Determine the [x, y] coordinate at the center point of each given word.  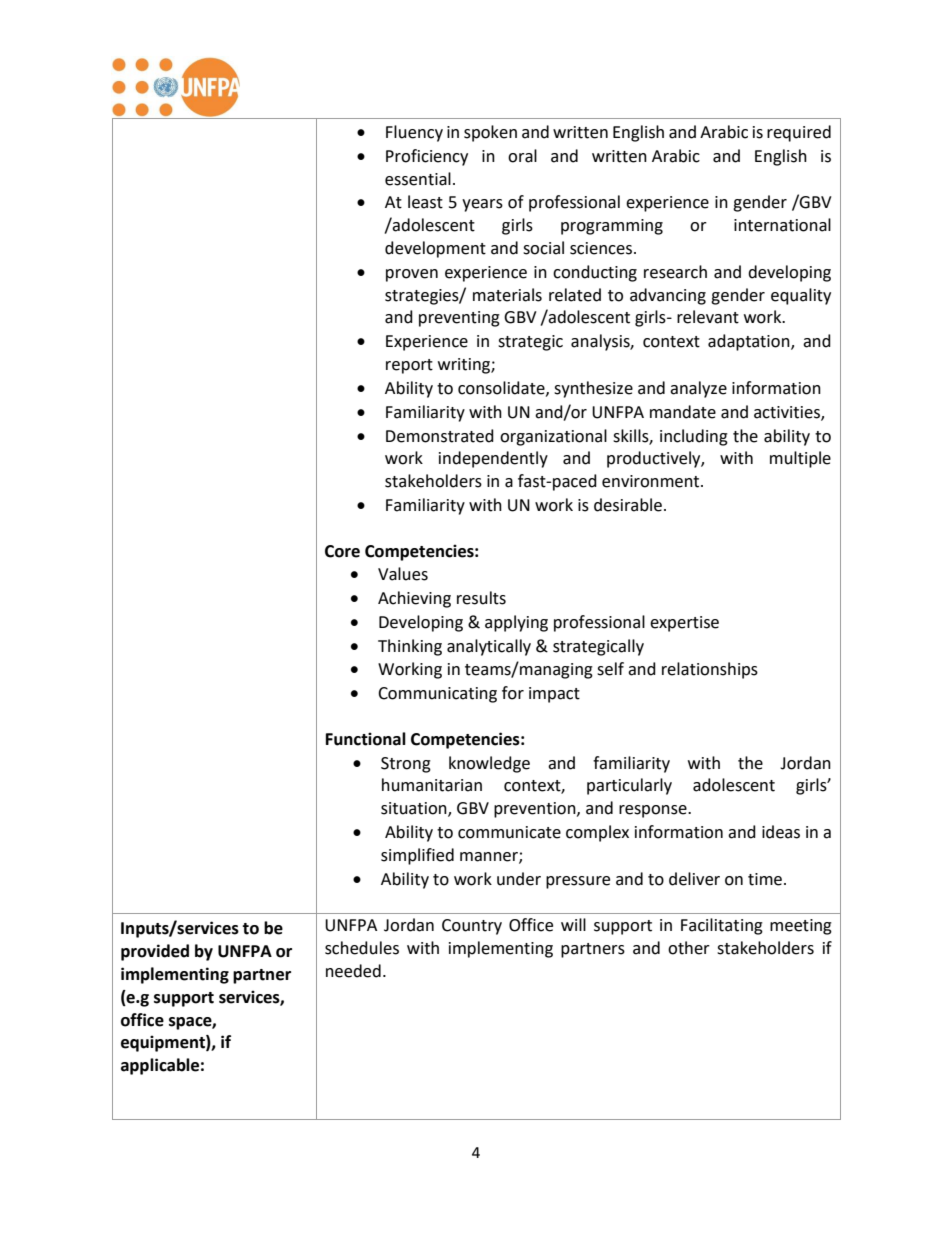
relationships [710, 670]
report [409, 366]
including [694, 437]
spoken [490, 133]
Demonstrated [440, 436]
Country [472, 927]
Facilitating [722, 926]
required [799, 133]
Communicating [437, 695]
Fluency [414, 133]
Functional [366, 739]
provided [155, 952]
